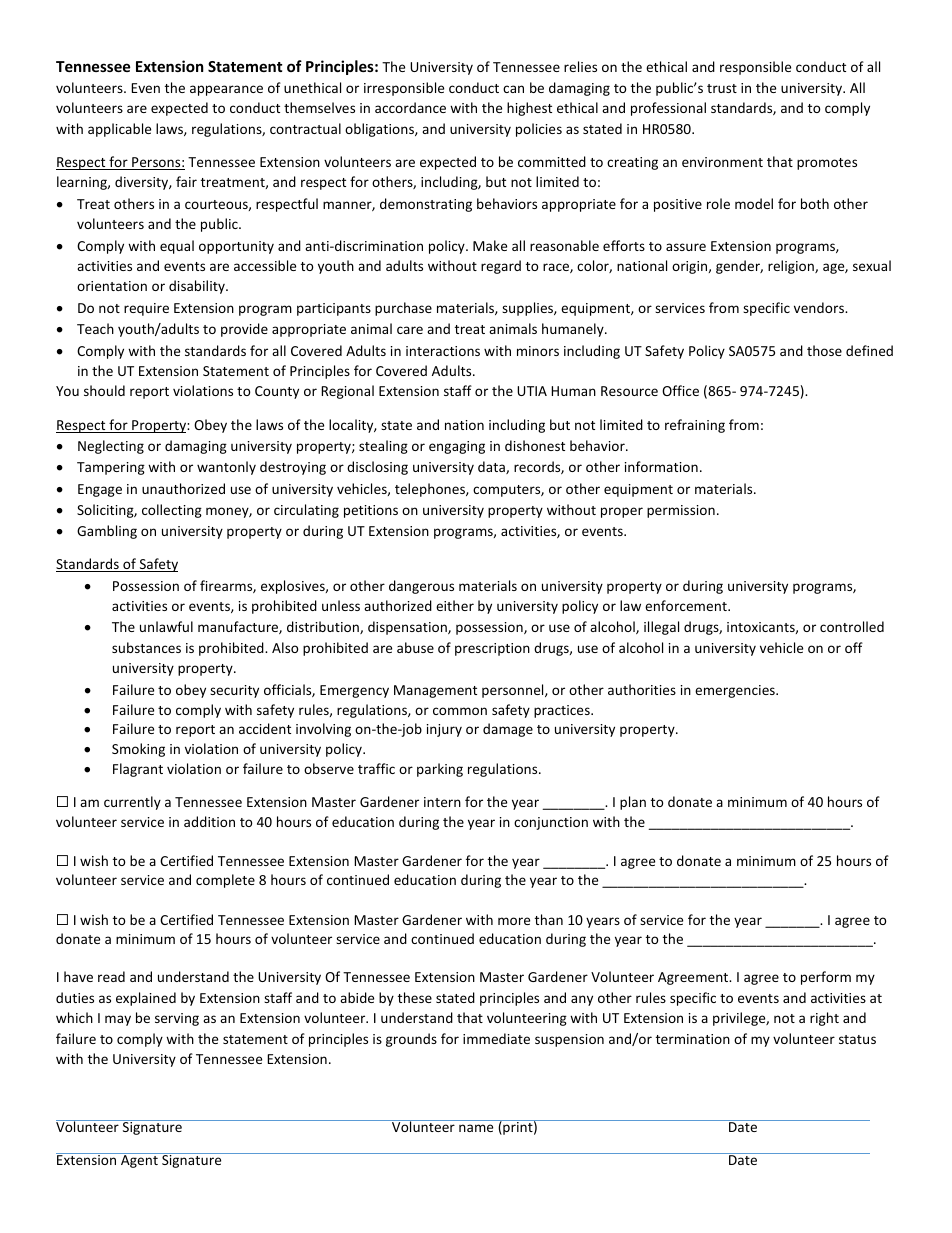 This document has height=1233, width=952. What do you see at coordinates (166, 626) in the document?
I see `unlawful` at bounding box center [166, 626].
